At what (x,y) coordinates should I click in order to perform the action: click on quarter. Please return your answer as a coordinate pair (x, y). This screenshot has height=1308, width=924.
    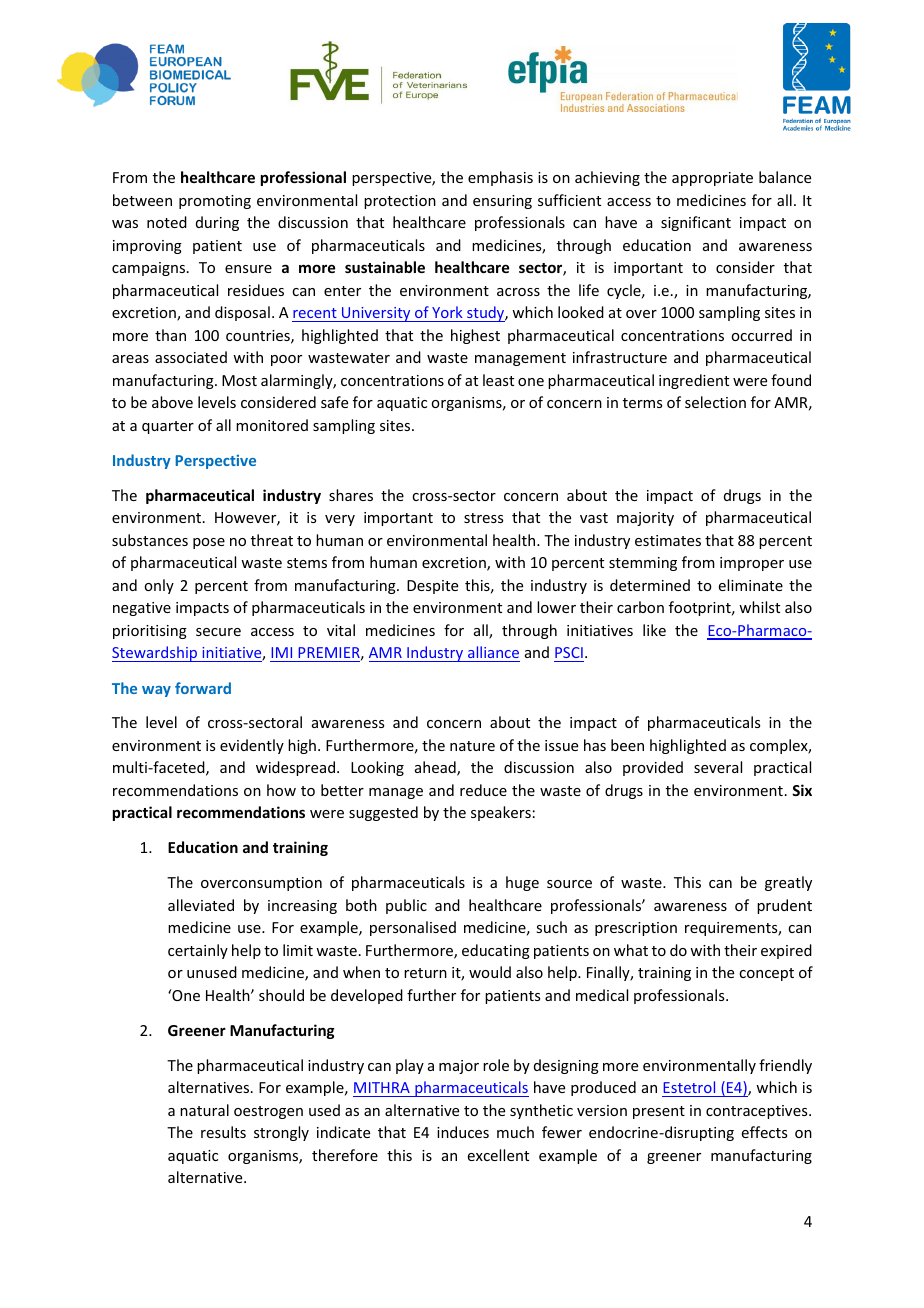
    Looking at the image, I should click on (168, 427).
